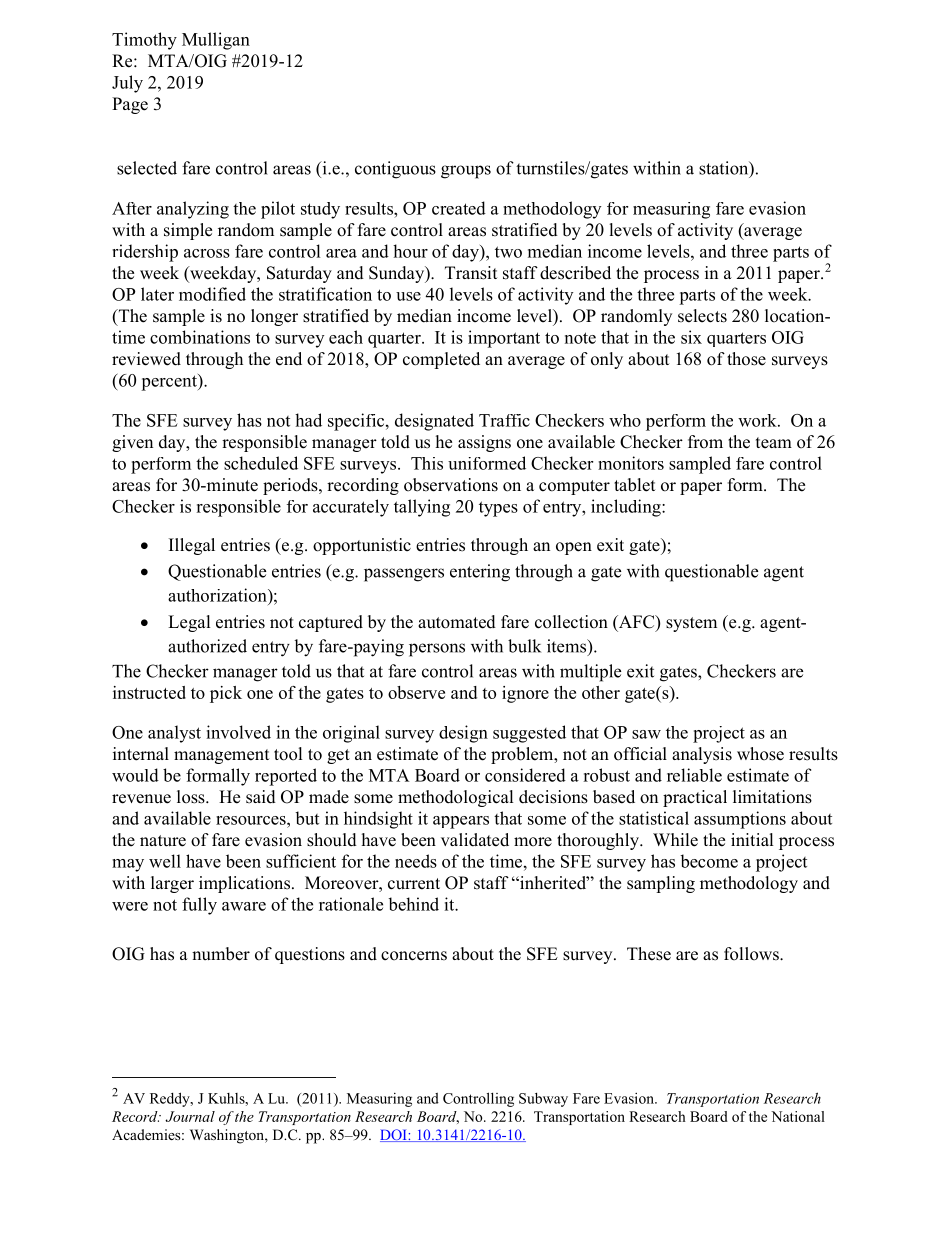 The image size is (952, 1233). Describe the element at coordinates (466, 172) in the image. I see `groups` at that location.
